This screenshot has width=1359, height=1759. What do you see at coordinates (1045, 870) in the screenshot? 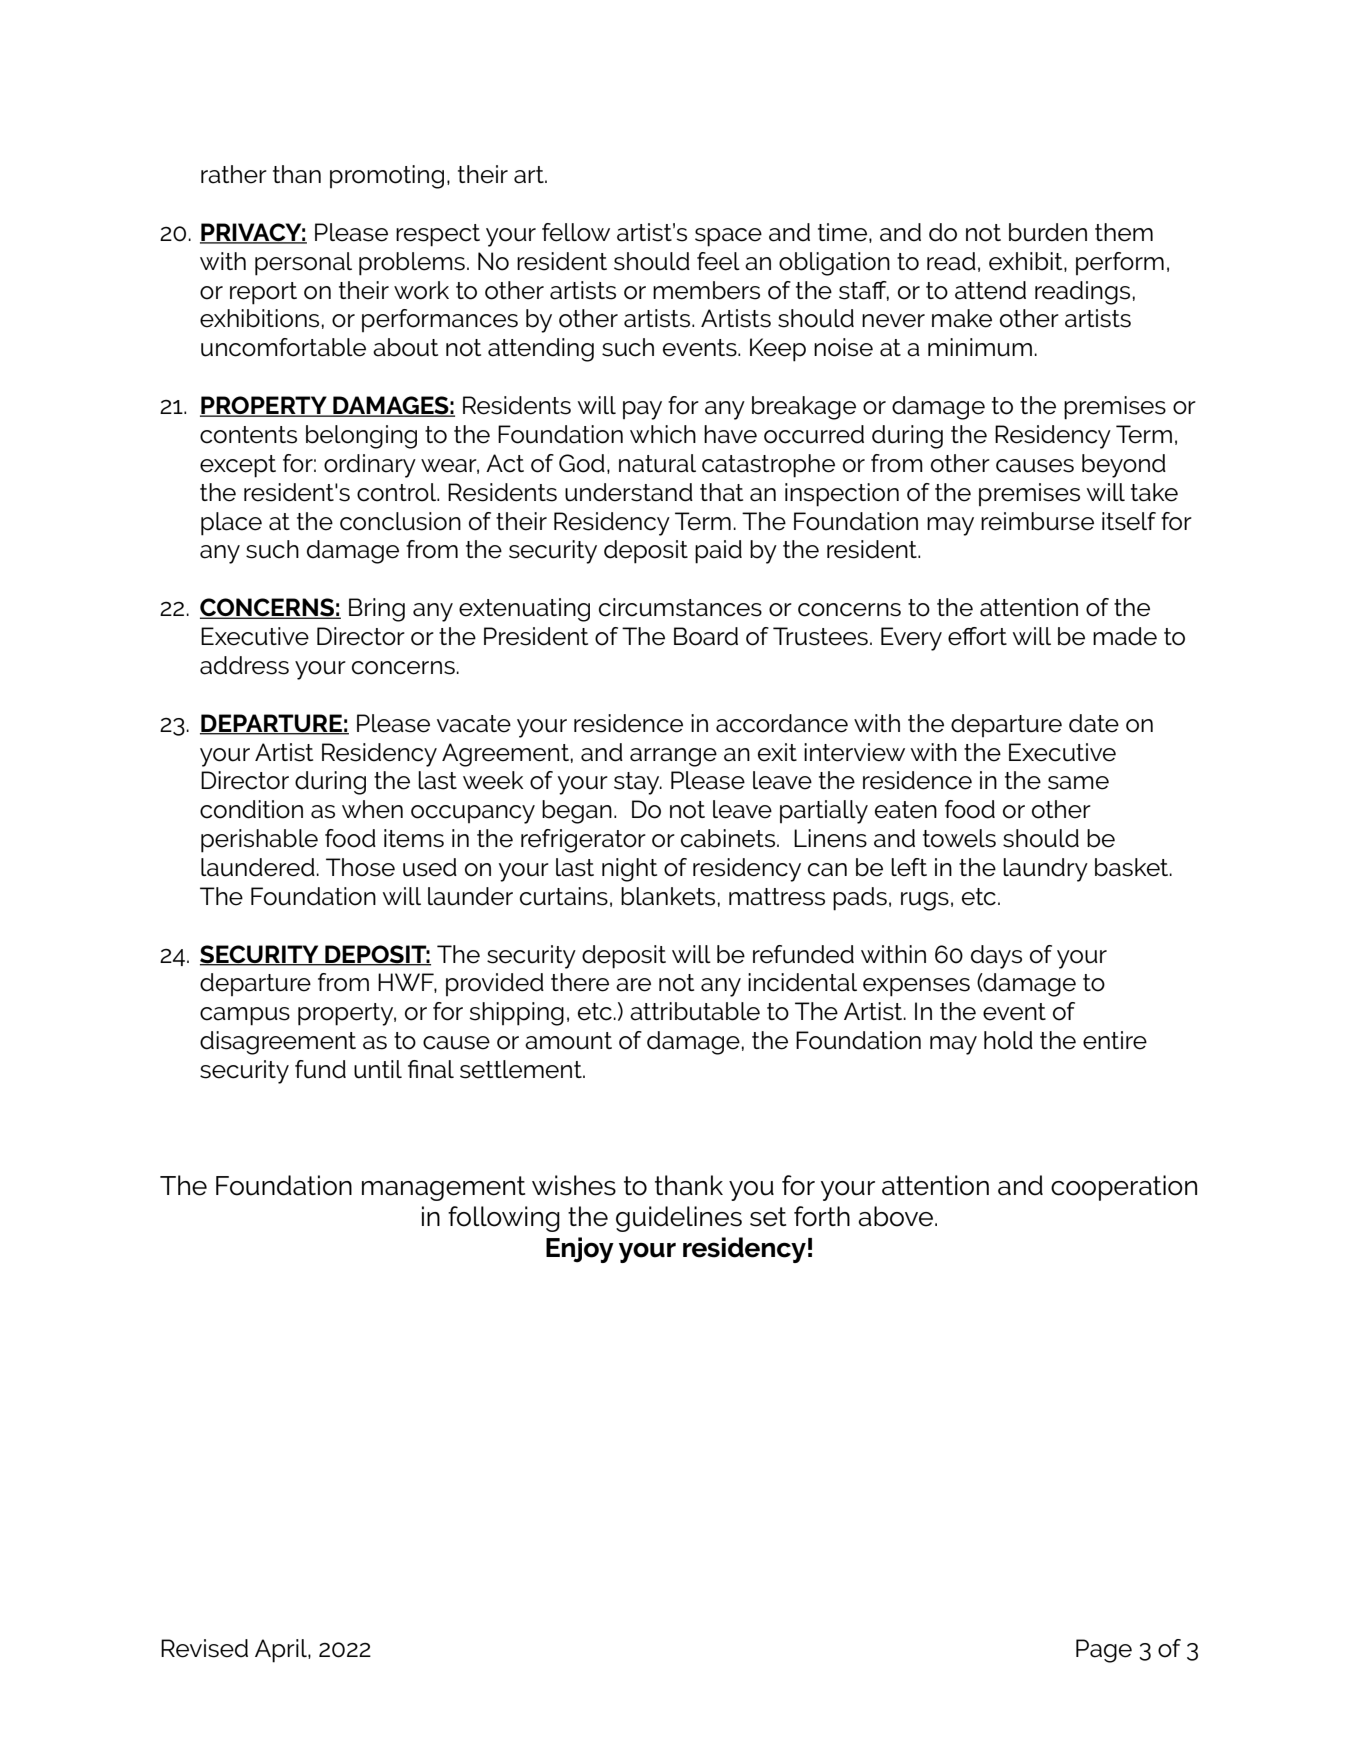
I see `laundry` at bounding box center [1045, 870].
